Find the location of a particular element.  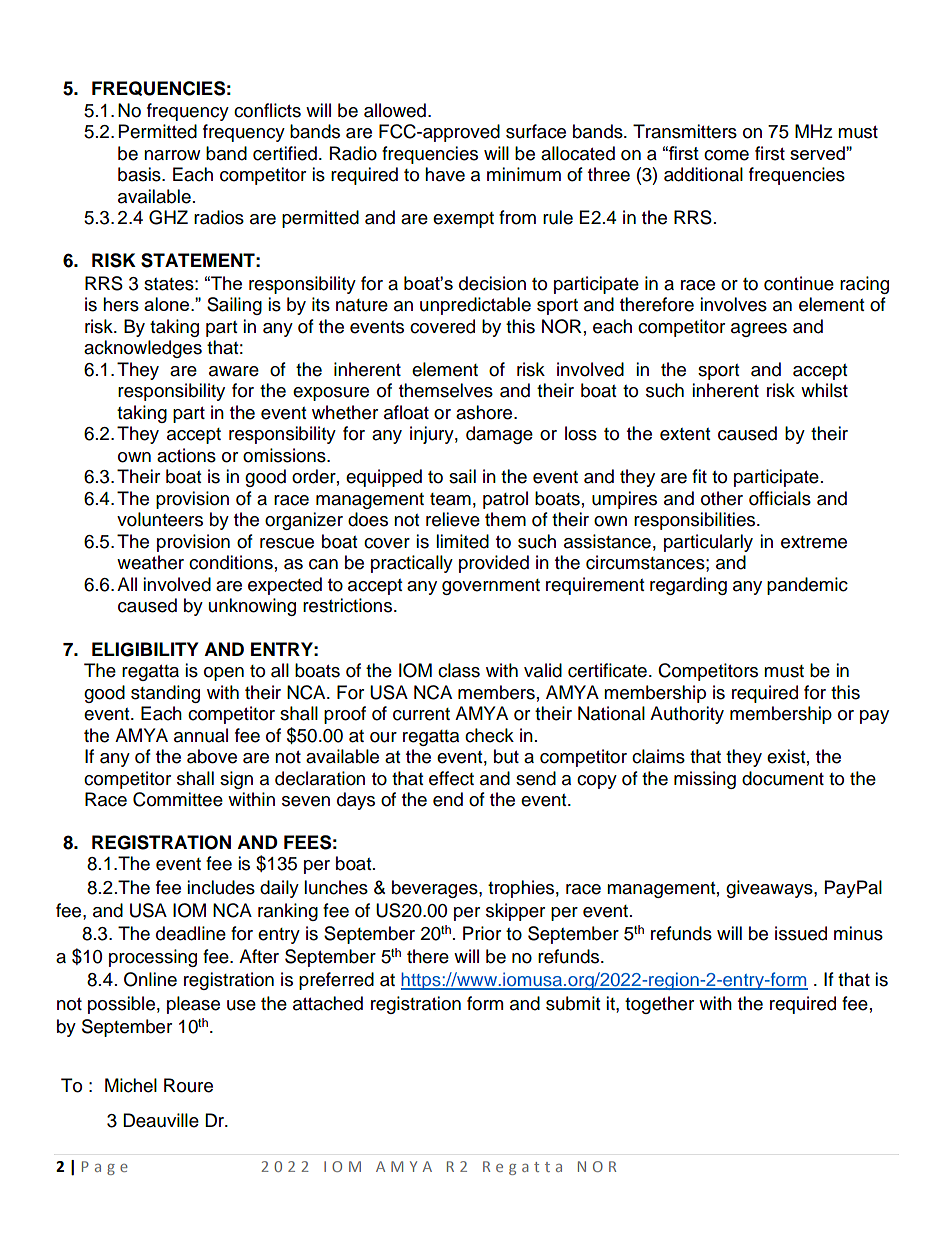

officials is located at coordinates (780, 498).
